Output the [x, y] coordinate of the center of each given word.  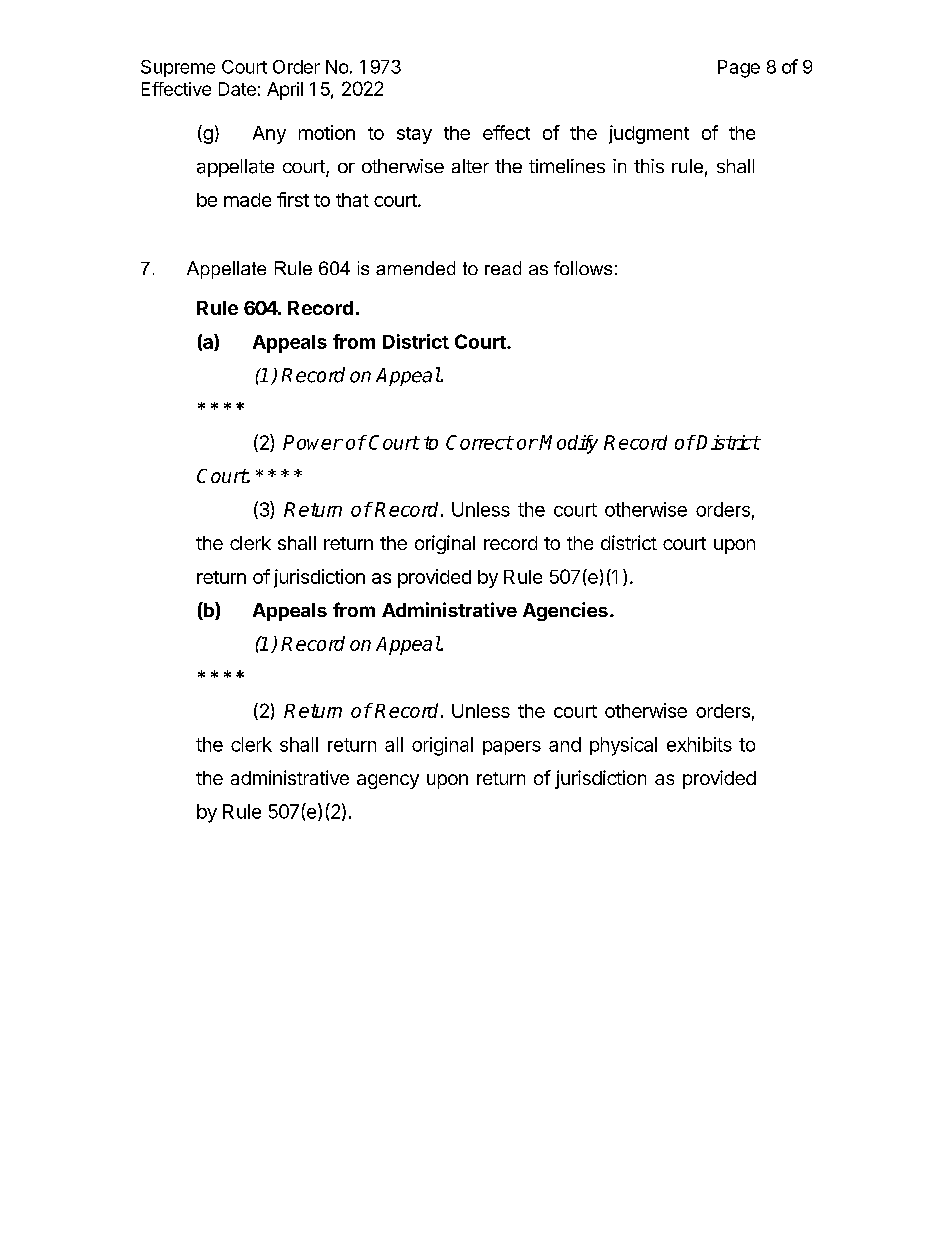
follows [583, 268]
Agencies [565, 611]
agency [388, 781]
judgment [649, 134]
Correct [479, 442]
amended [415, 268]
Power [312, 442]
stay [414, 135]
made [247, 200]
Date [237, 89]
